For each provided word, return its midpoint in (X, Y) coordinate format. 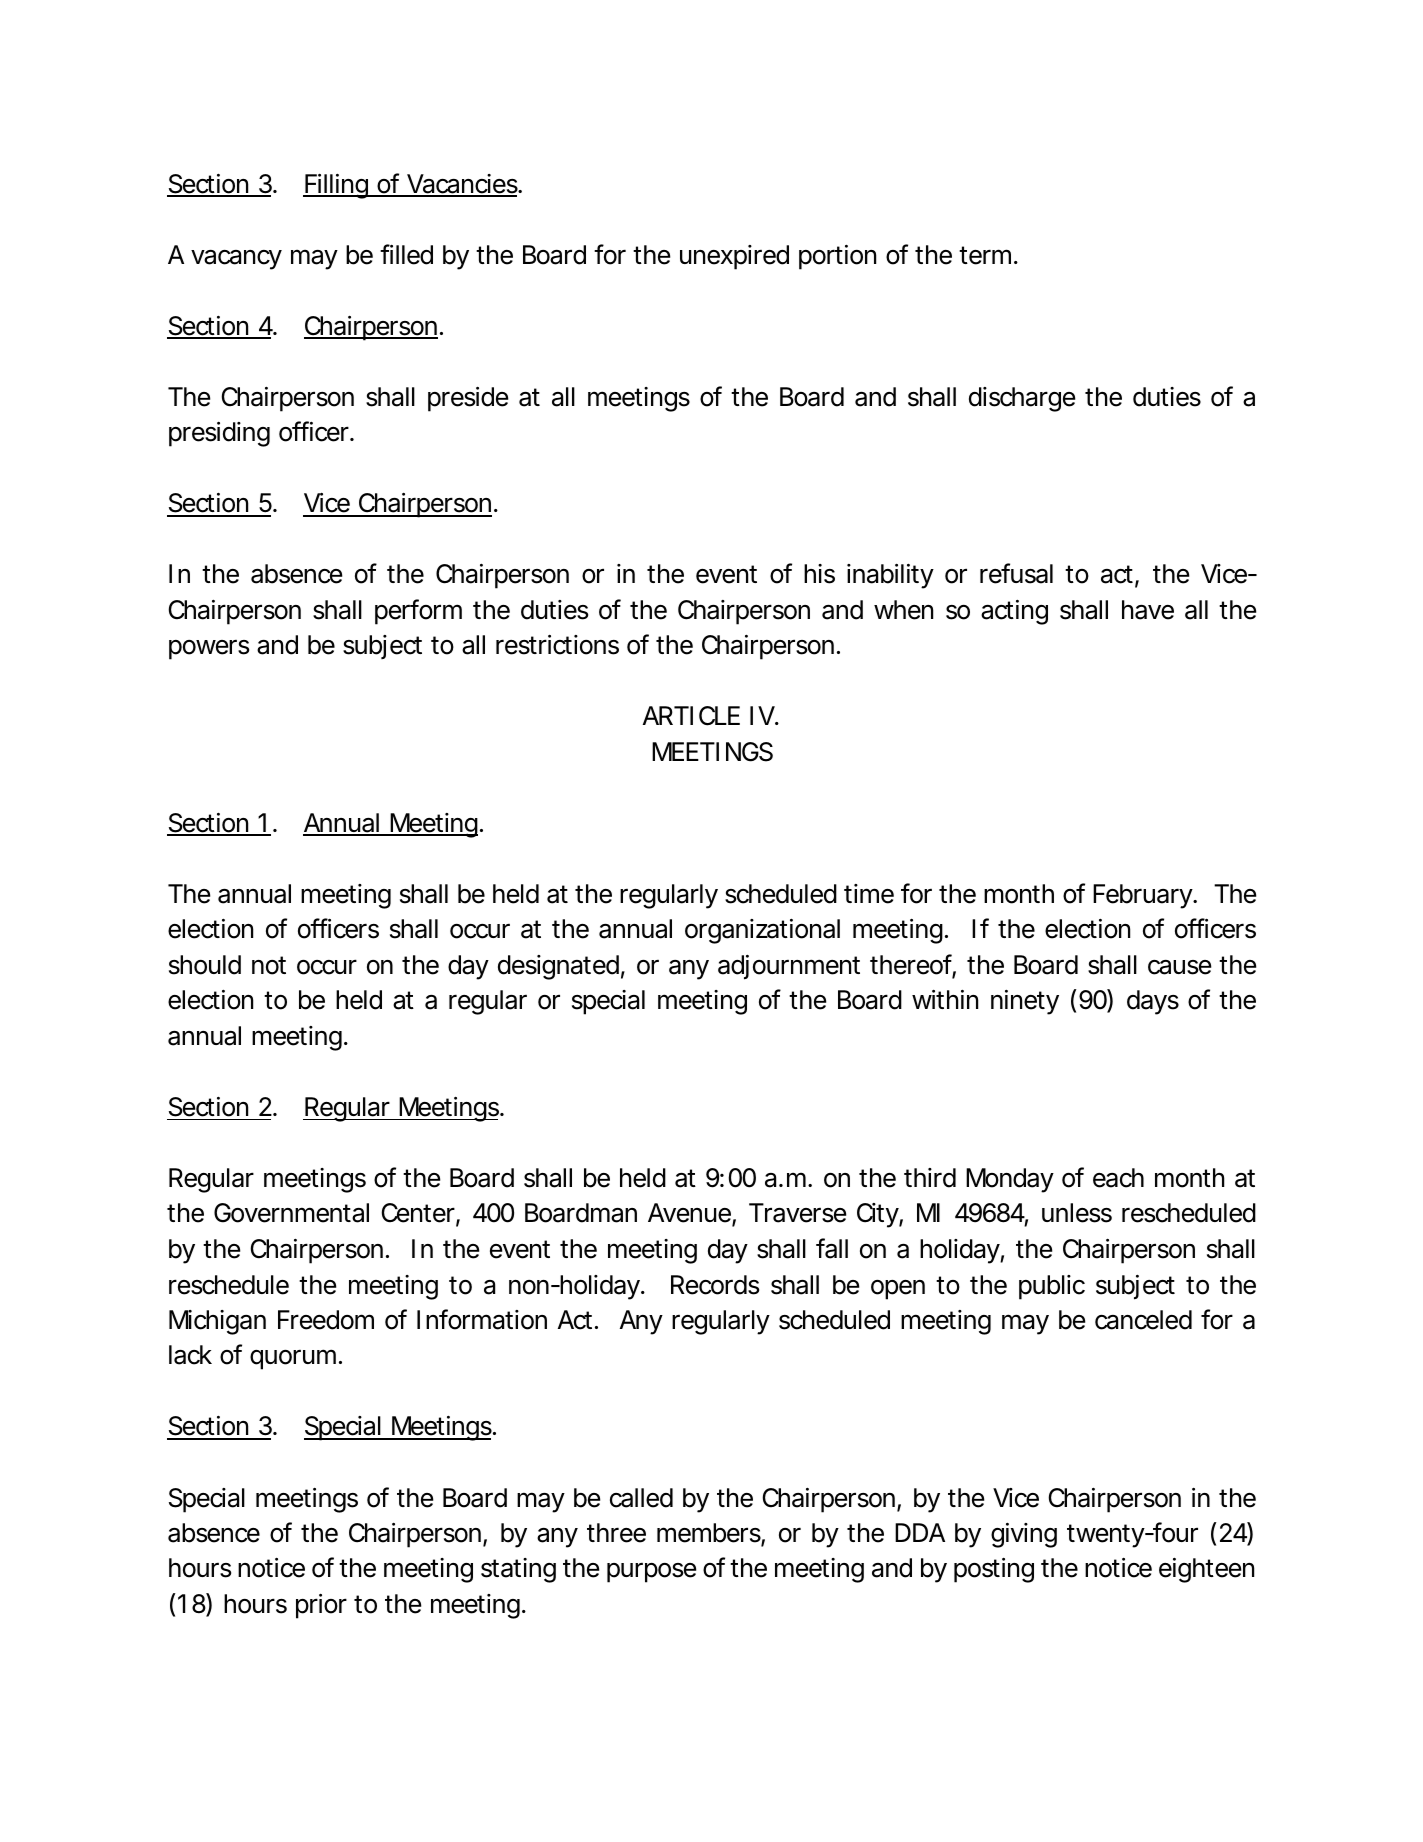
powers (209, 650)
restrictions (557, 645)
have (1148, 610)
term (985, 255)
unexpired (734, 257)
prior (321, 1606)
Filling (336, 186)
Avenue (689, 1213)
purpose (652, 1573)
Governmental (291, 1213)
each (1118, 1178)
